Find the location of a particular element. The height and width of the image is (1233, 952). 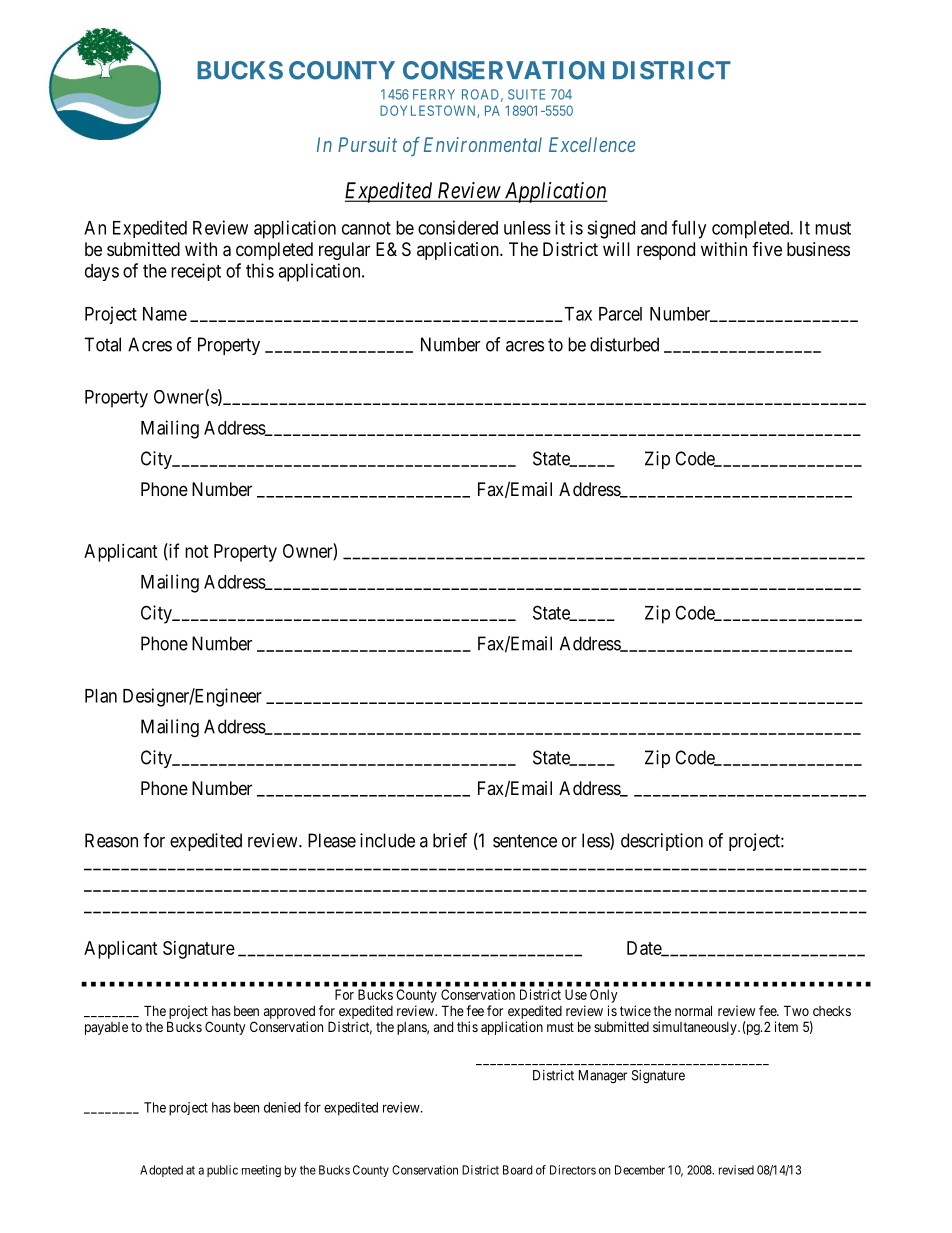

description is located at coordinates (662, 842).
